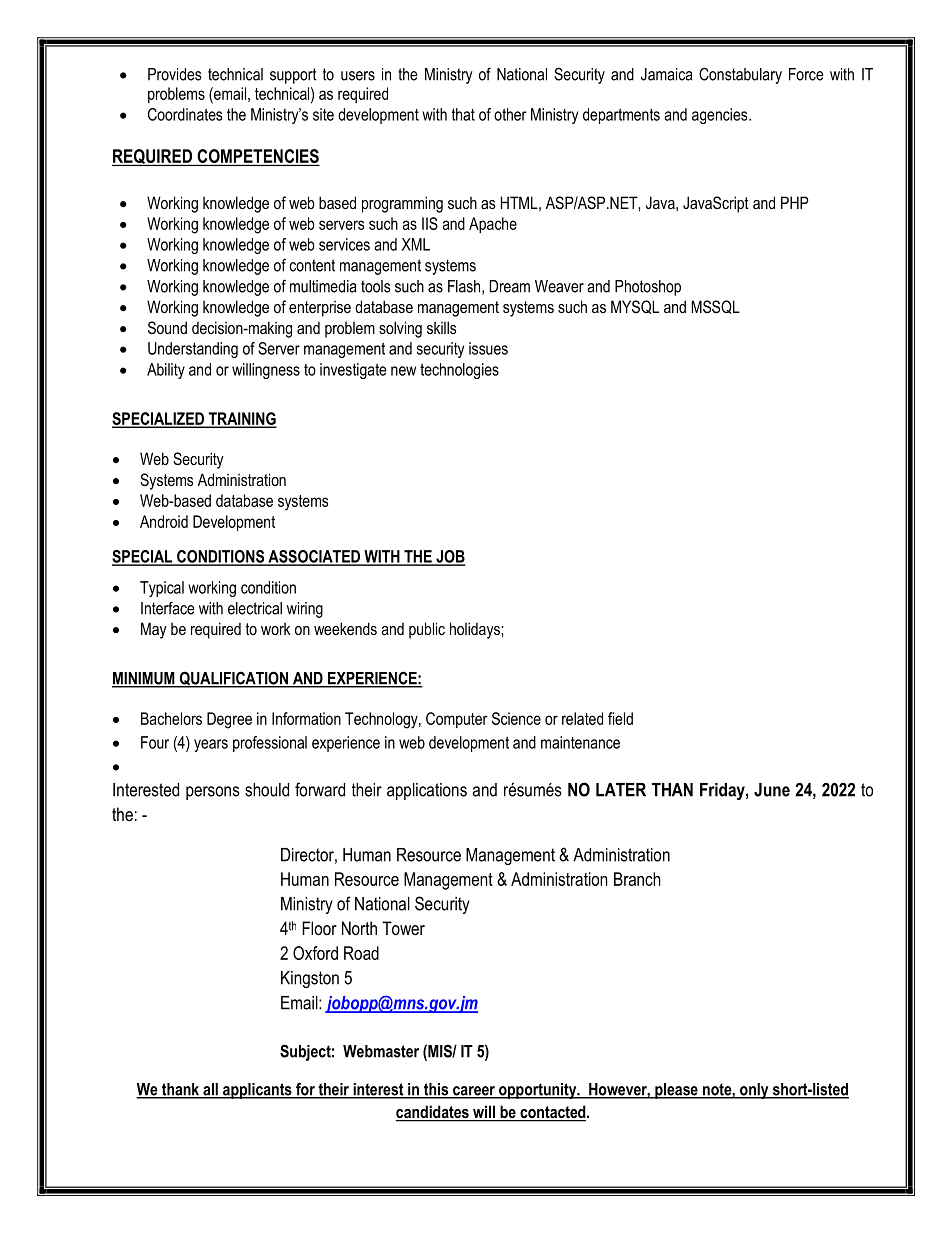 The height and width of the screenshot is (1233, 952). Describe the element at coordinates (772, 790) in the screenshot. I see `June` at that location.
